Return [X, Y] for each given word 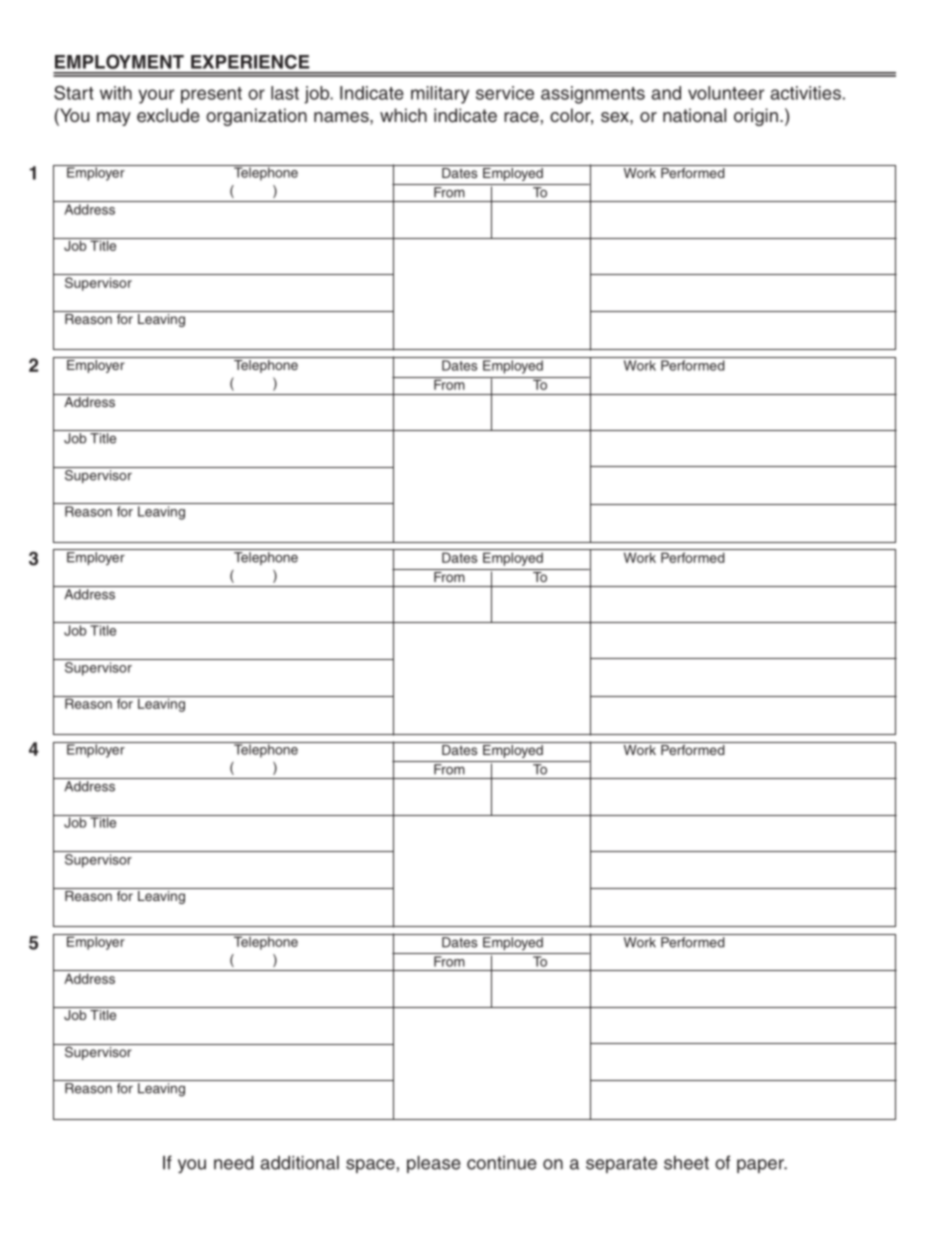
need [234, 1163]
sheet [686, 1163]
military [440, 95]
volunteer [726, 93]
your [156, 96]
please [434, 1164]
